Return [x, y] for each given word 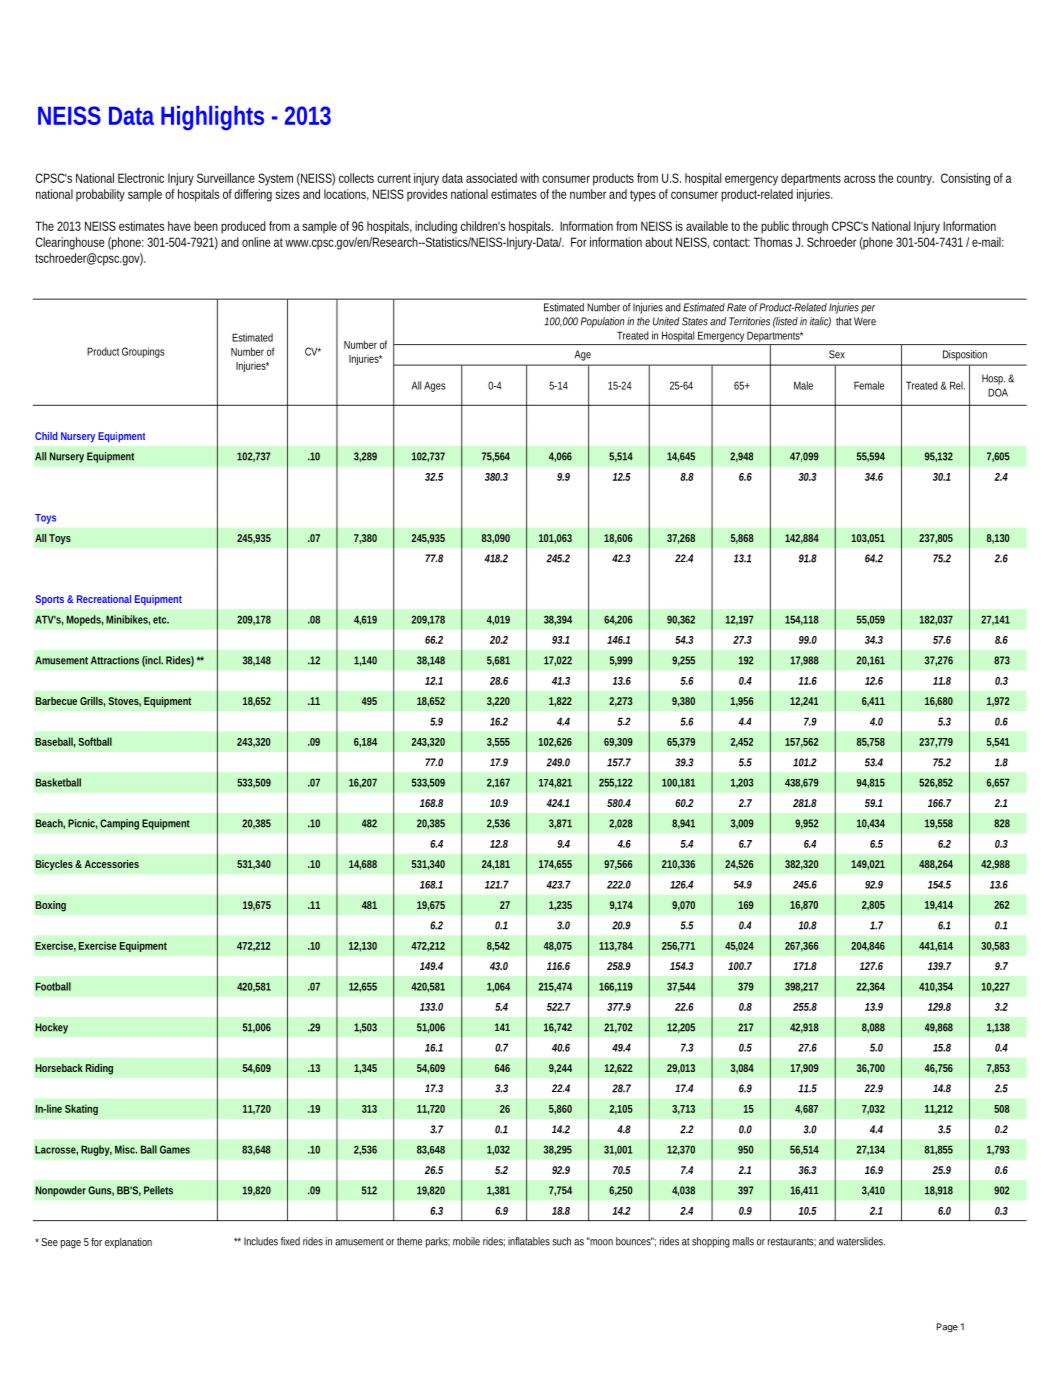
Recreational [104, 599]
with [529, 178]
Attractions [115, 660]
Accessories [112, 864]
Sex [837, 354]
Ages [435, 386]
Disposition [965, 355]
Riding [99, 1069]
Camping [119, 824]
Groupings [143, 352]
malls [743, 1241]
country [915, 180]
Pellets [158, 1190]
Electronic [141, 178]
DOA [998, 392]
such [561, 1241]
